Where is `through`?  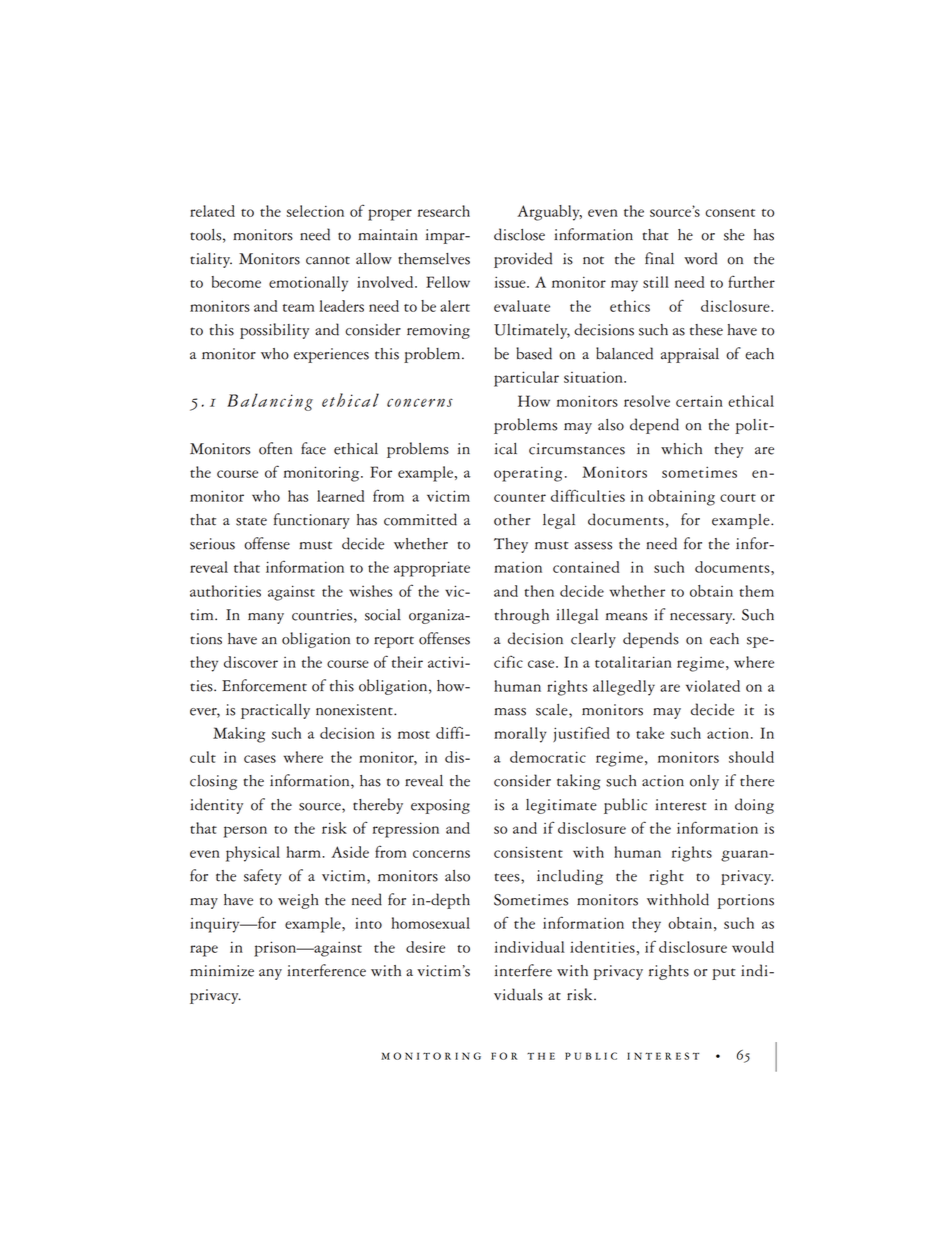 through is located at coordinates (522, 616).
